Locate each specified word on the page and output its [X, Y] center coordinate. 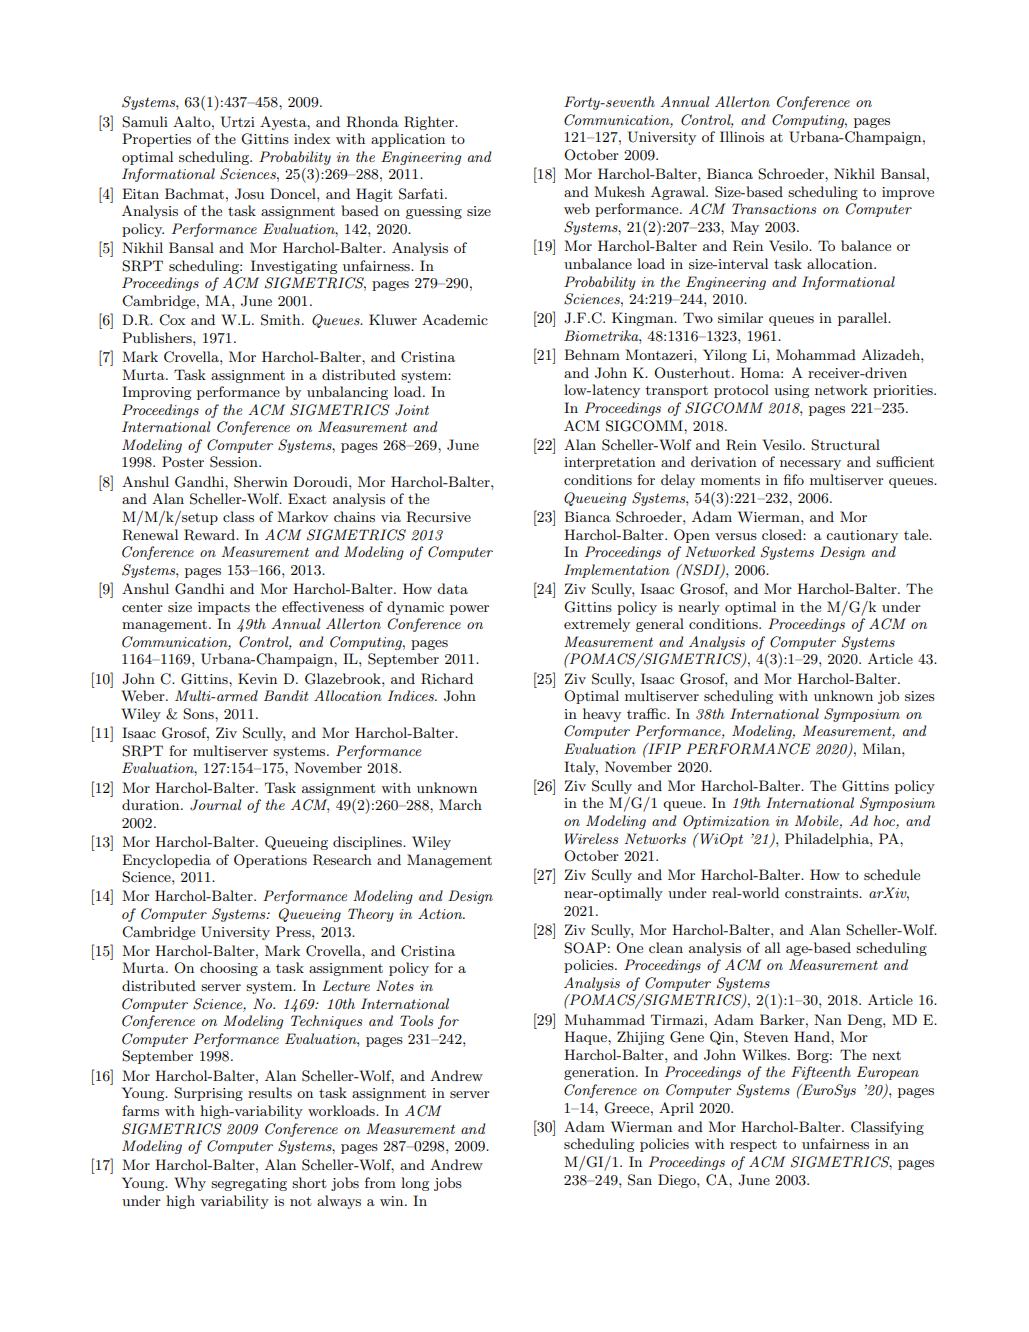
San [640, 1180]
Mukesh [619, 191]
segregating [249, 1184]
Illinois [742, 136]
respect [753, 1146]
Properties [156, 140]
